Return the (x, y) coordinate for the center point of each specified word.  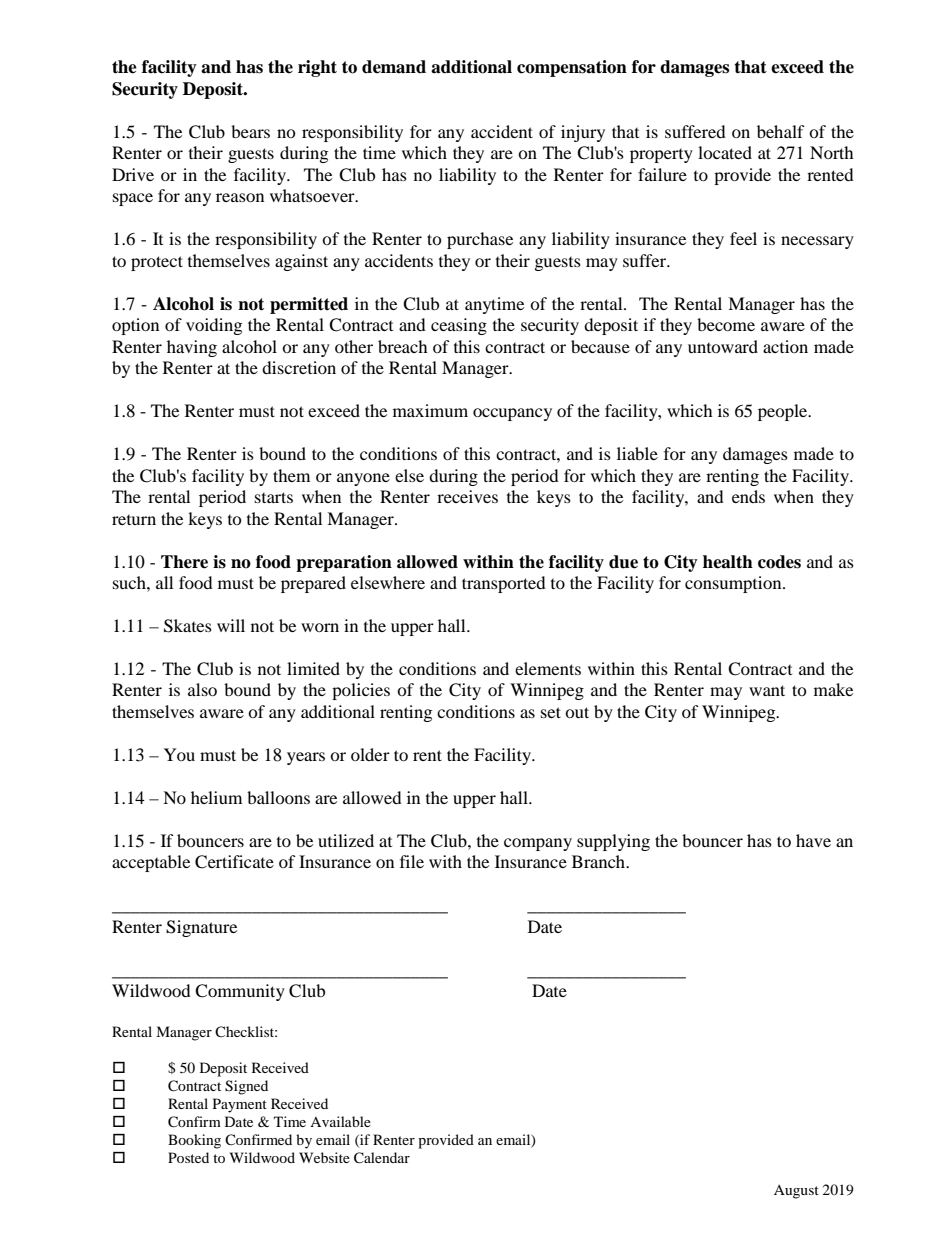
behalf (781, 131)
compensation (572, 68)
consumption (734, 584)
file (412, 861)
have (813, 840)
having (192, 348)
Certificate (234, 862)
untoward (723, 346)
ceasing (459, 326)
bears (250, 131)
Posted (188, 1157)
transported (504, 584)
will (231, 625)
